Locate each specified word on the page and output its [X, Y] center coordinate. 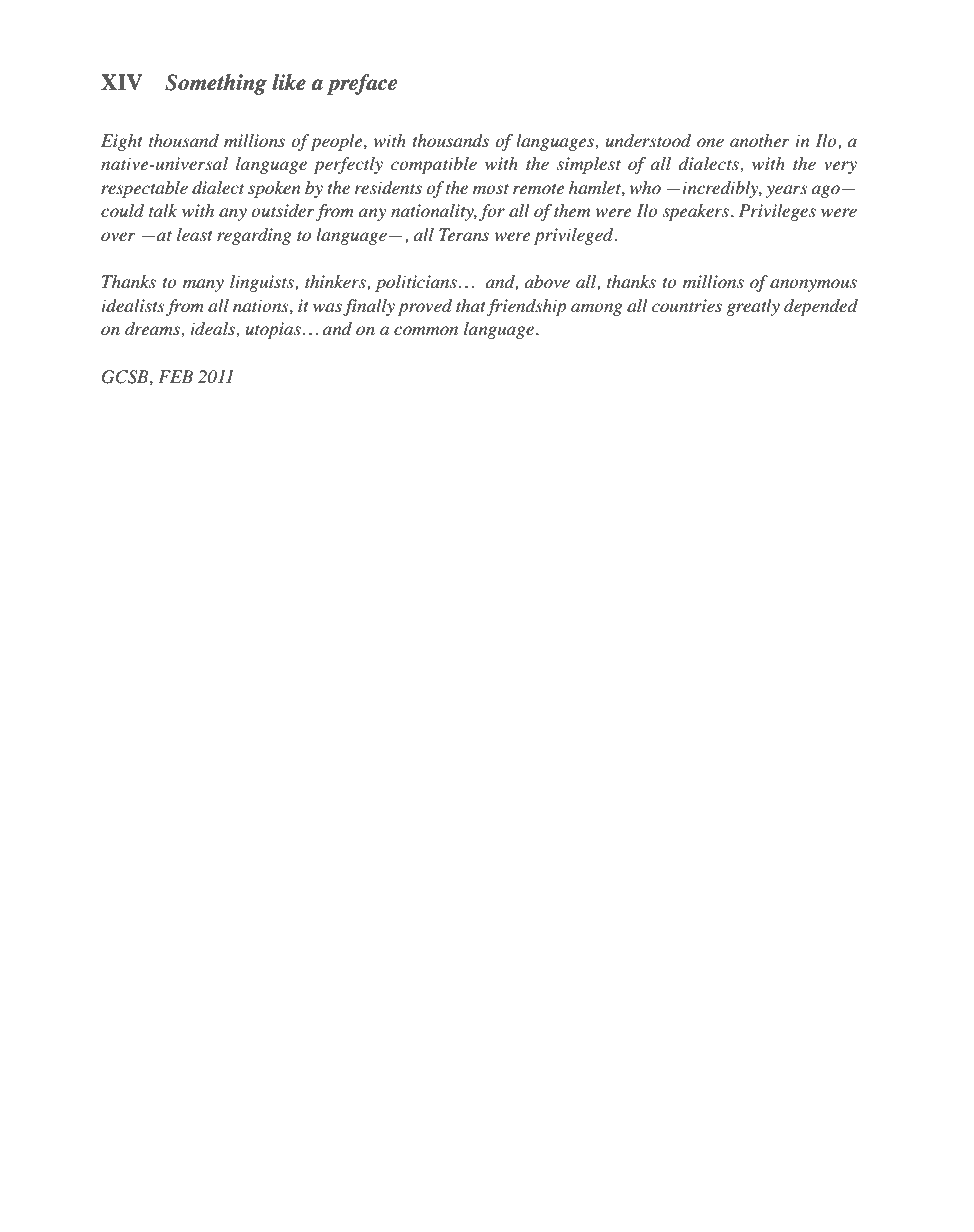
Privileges [777, 212]
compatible [434, 165]
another [760, 141]
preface [362, 84]
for [492, 212]
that [471, 305]
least [195, 235]
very [840, 167]
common [426, 330]
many [203, 285]
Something [216, 84]
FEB [175, 376]
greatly [753, 307]
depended [821, 307]
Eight [122, 142]
